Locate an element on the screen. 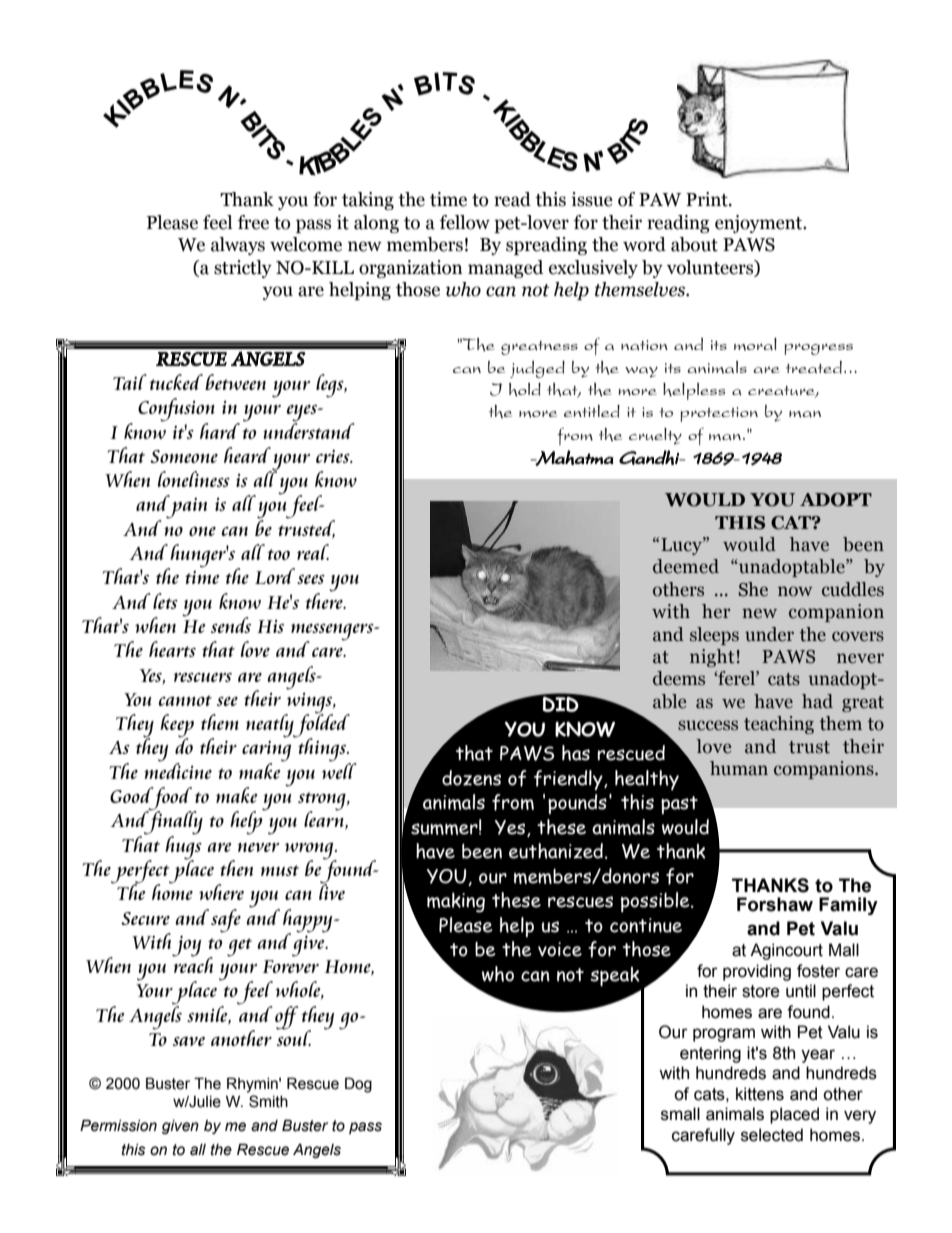  sends is located at coordinates (231, 625).
